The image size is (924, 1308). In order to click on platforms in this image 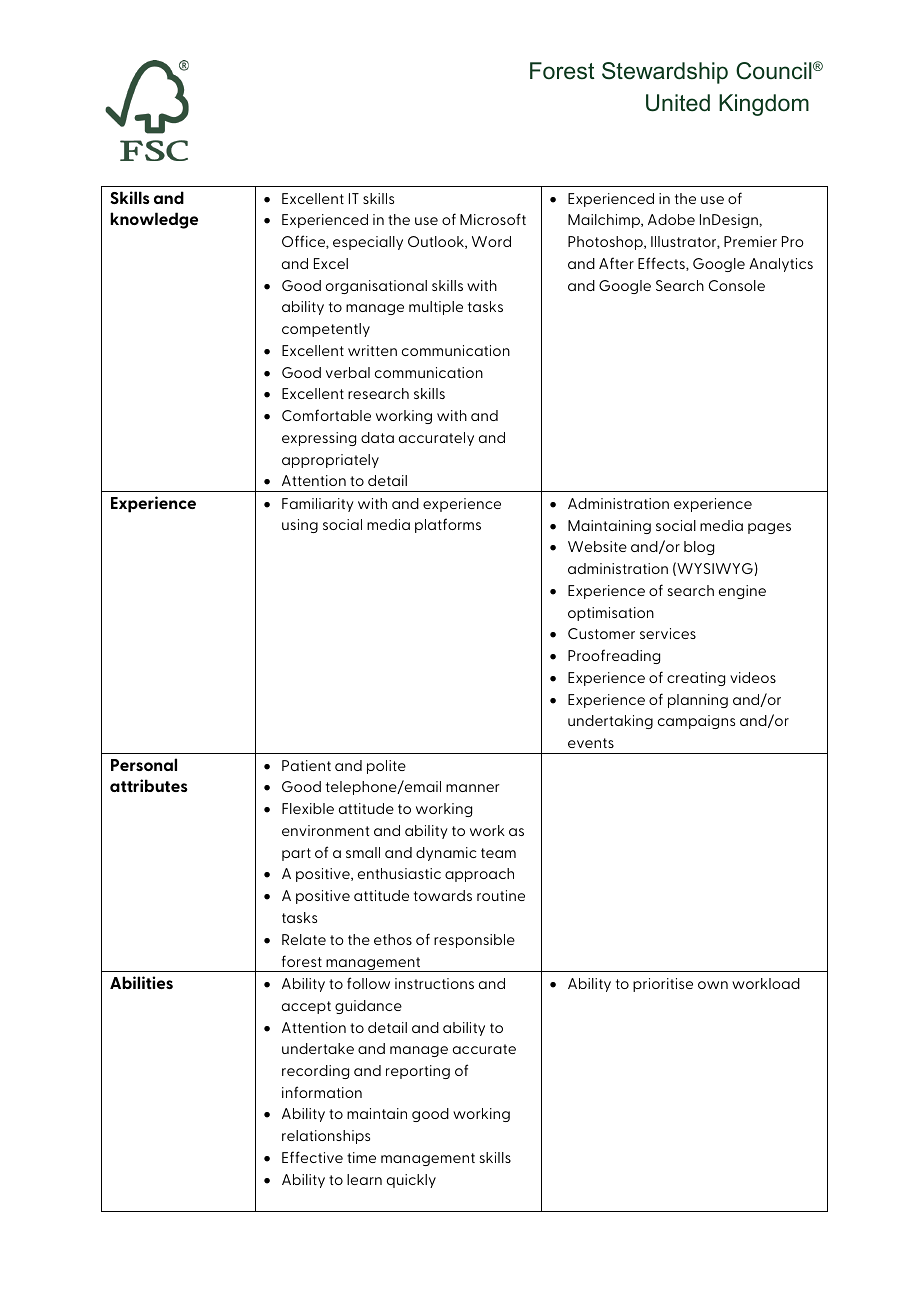, I will do `click(448, 525)`.
